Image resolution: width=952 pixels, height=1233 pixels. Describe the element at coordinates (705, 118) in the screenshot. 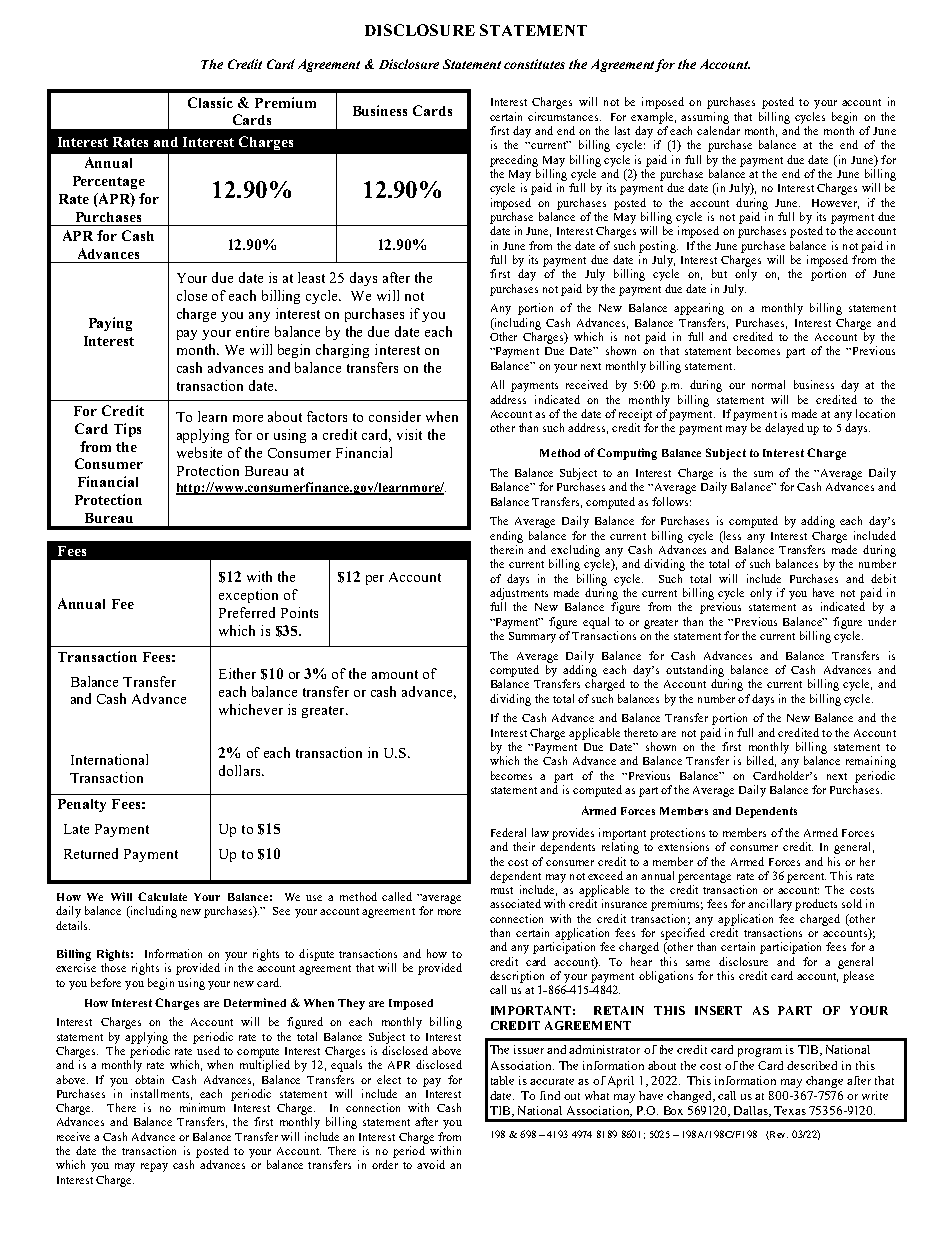

I see `assuming` at that location.
